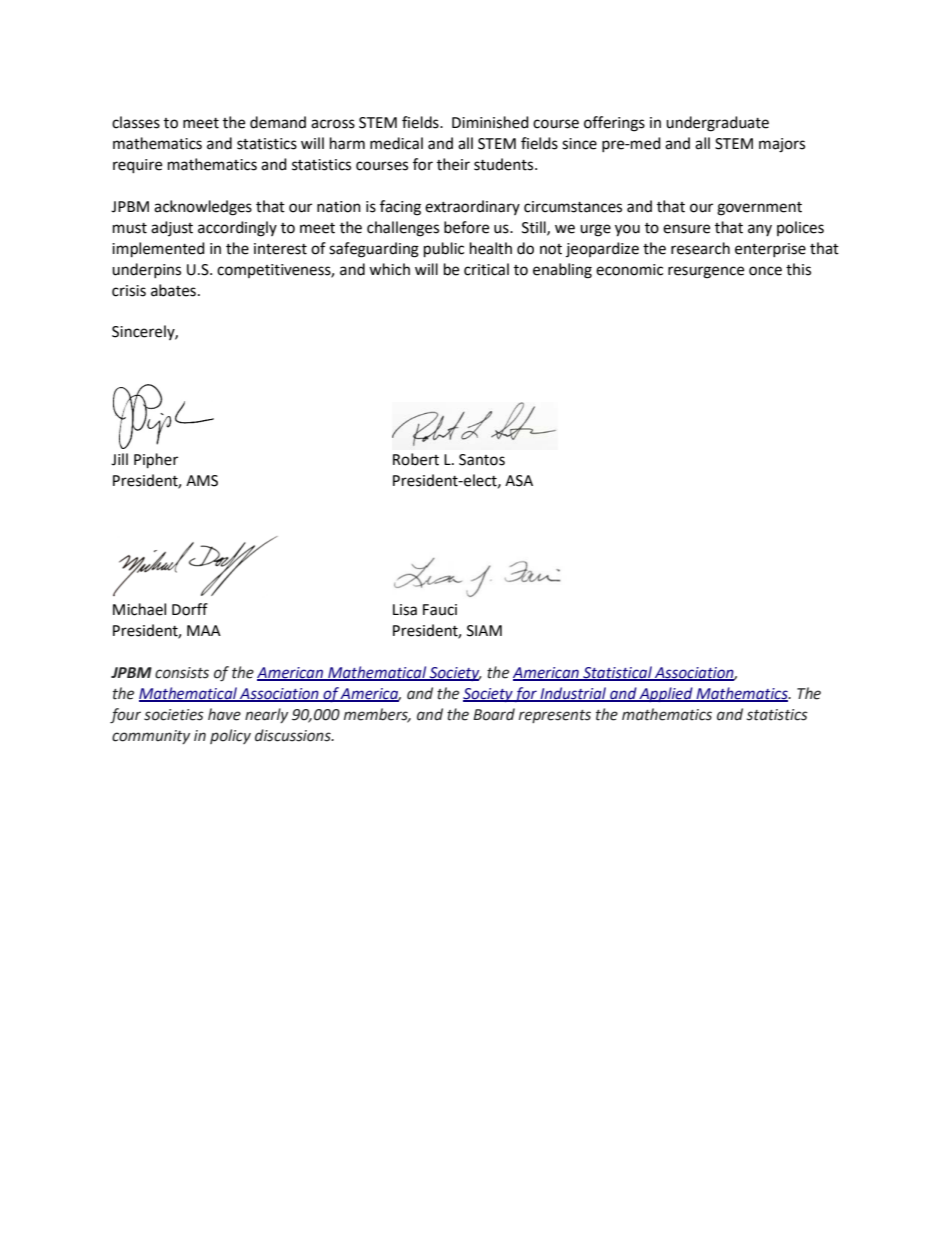 The image size is (952, 1233). Describe the element at coordinates (765, 271) in the page. I see `once` at that location.
